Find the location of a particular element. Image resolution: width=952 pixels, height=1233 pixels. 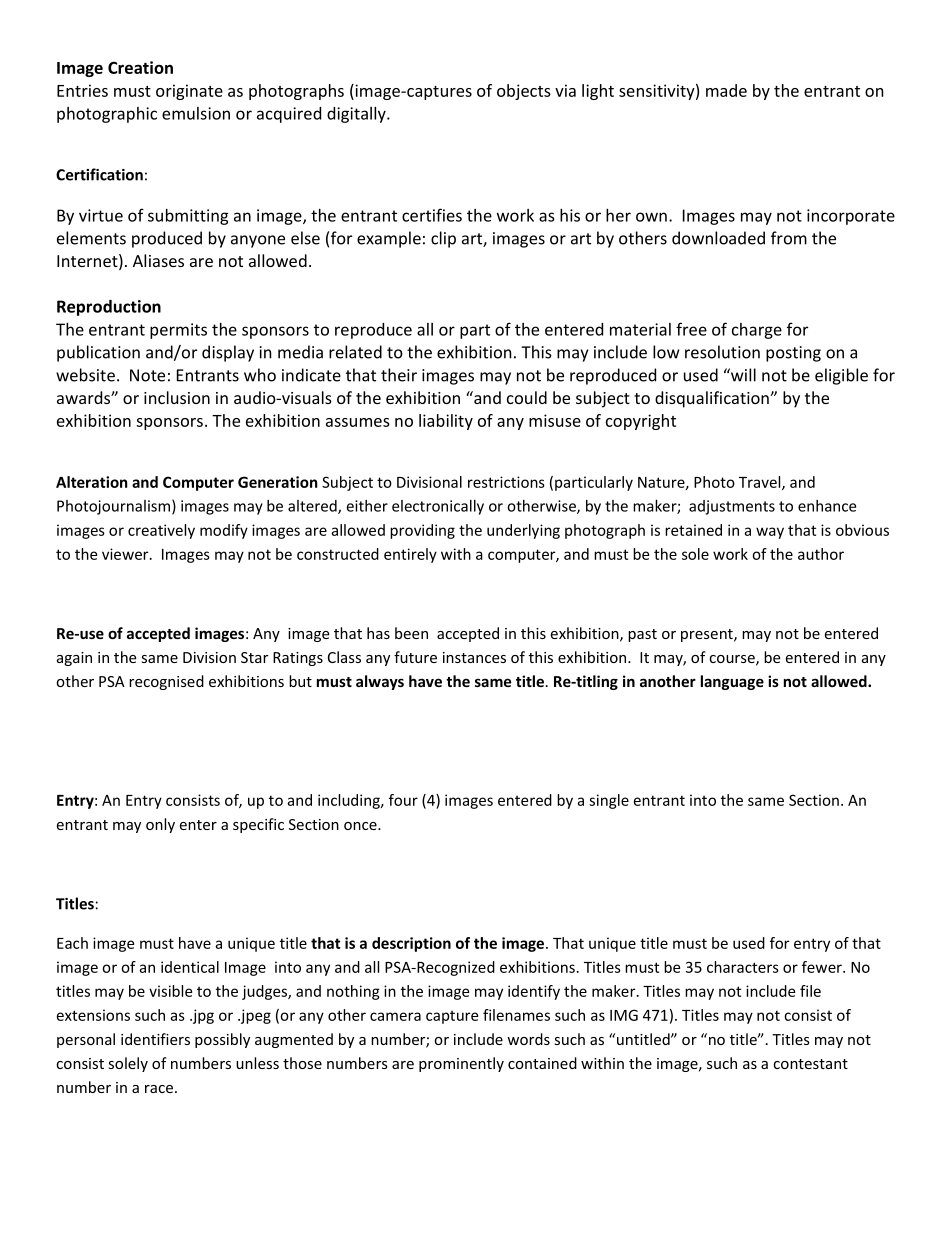

single is located at coordinates (609, 801).
